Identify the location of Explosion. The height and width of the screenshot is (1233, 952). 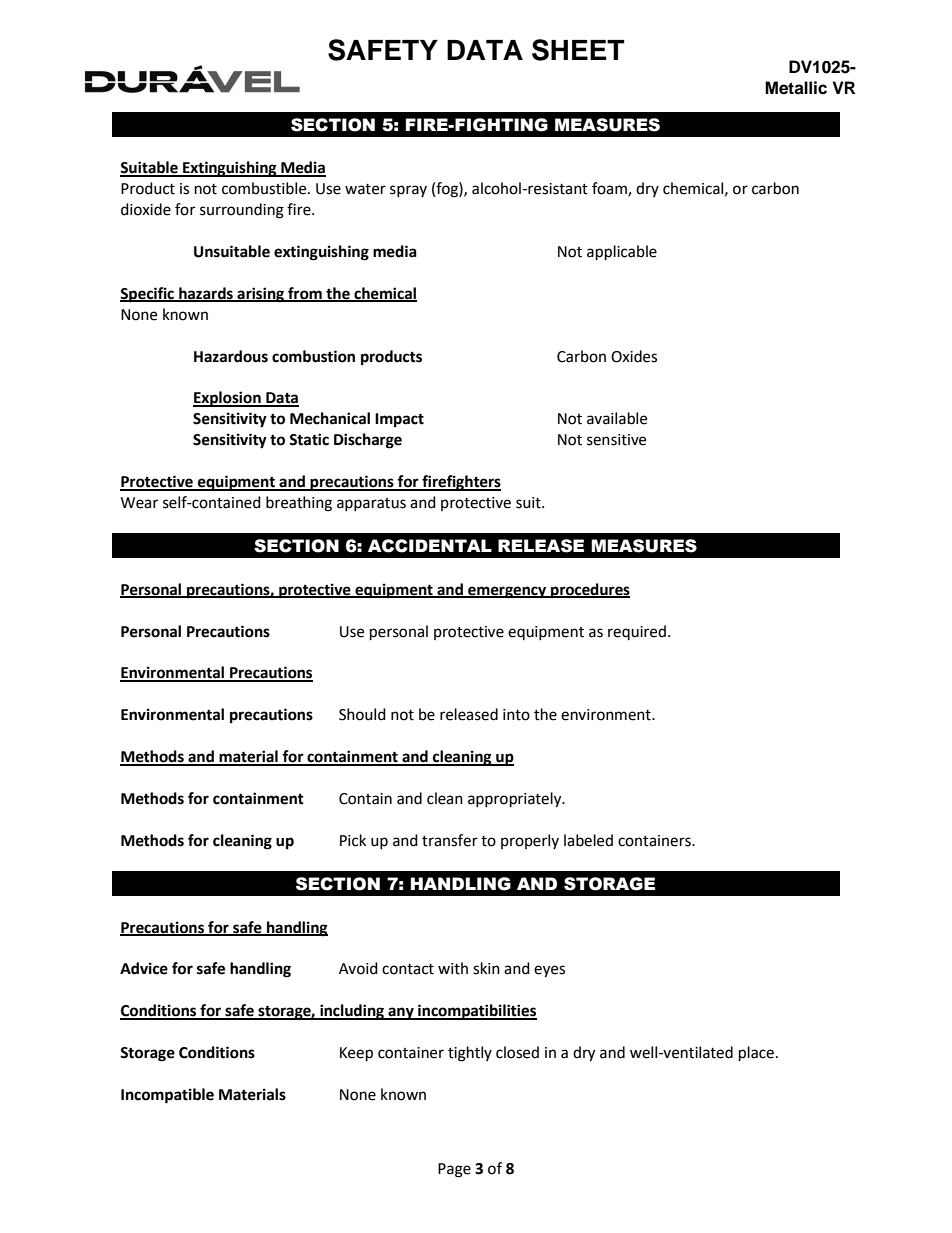
(228, 399).
